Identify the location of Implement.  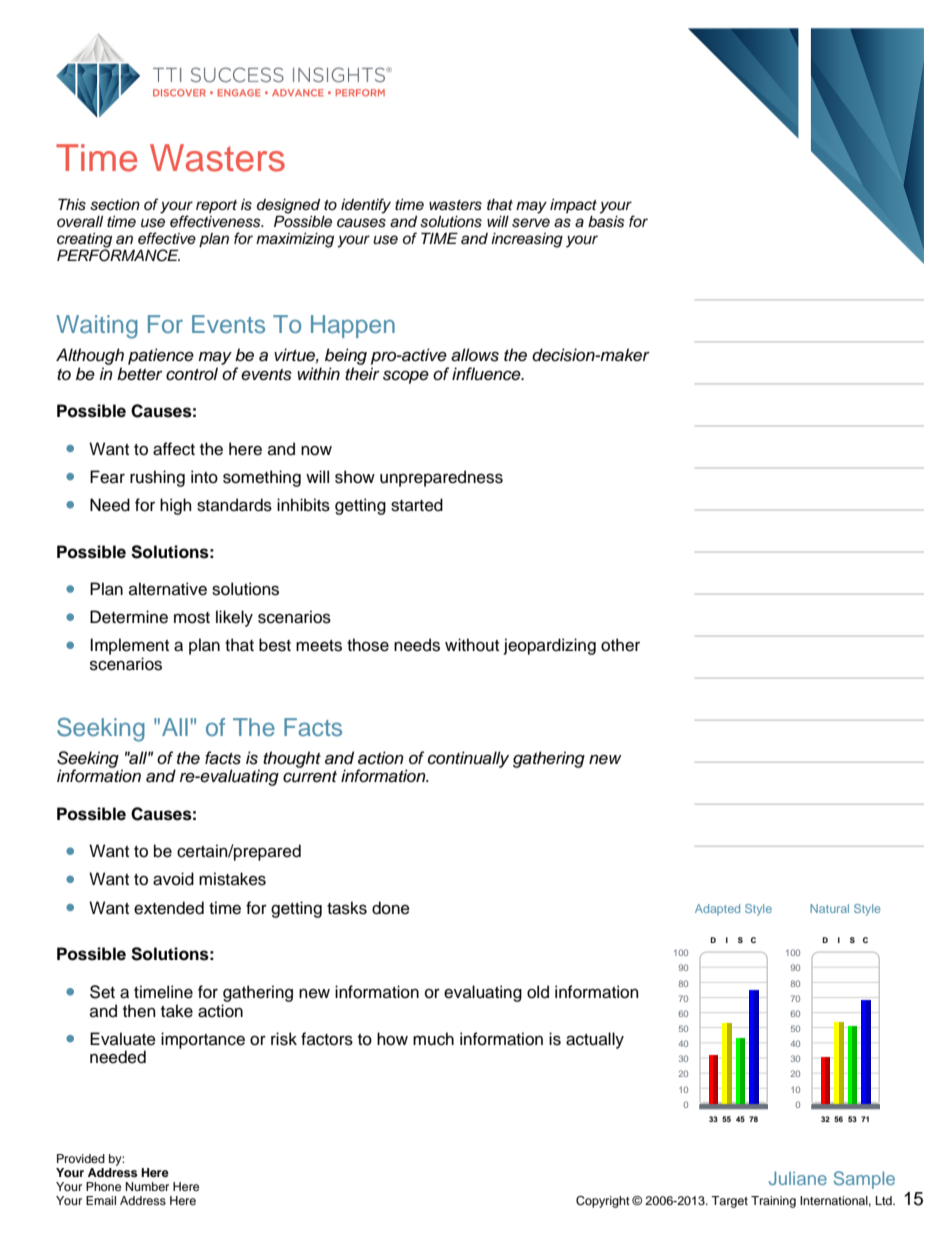
(129, 646).
